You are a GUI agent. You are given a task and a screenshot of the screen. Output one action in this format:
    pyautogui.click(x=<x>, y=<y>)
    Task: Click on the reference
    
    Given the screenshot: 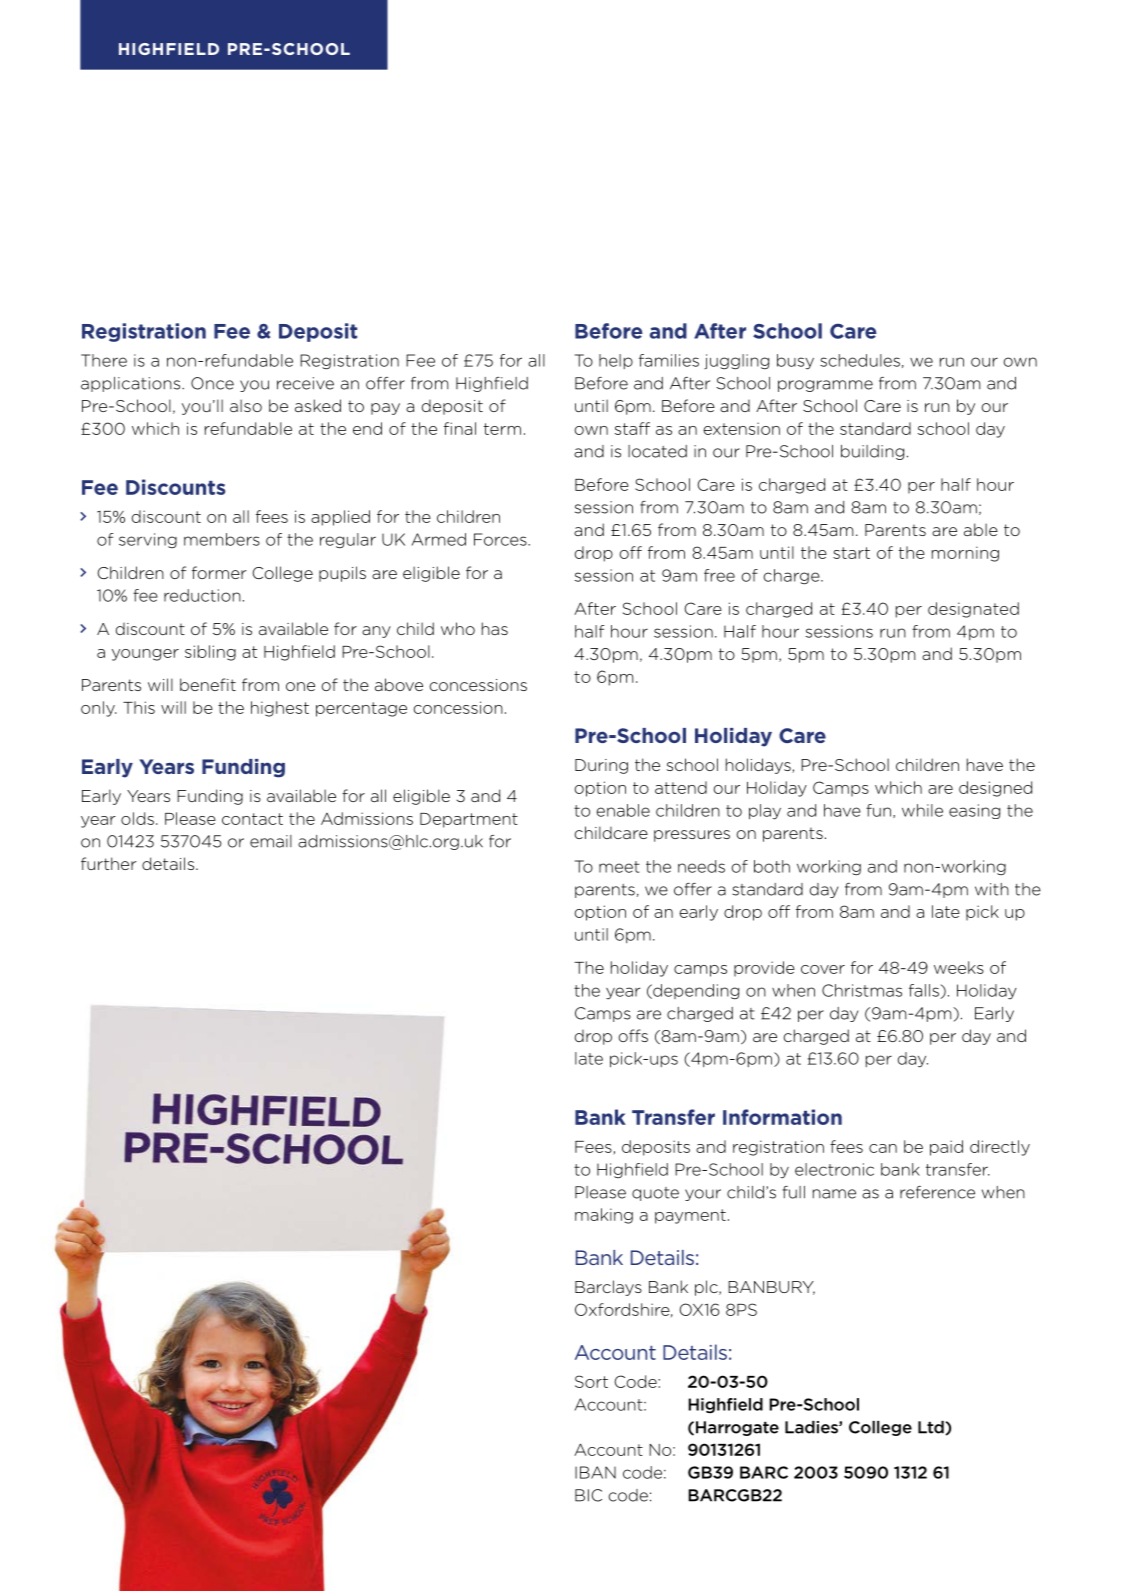 What is the action you would take?
    pyautogui.click(x=937, y=1192)
